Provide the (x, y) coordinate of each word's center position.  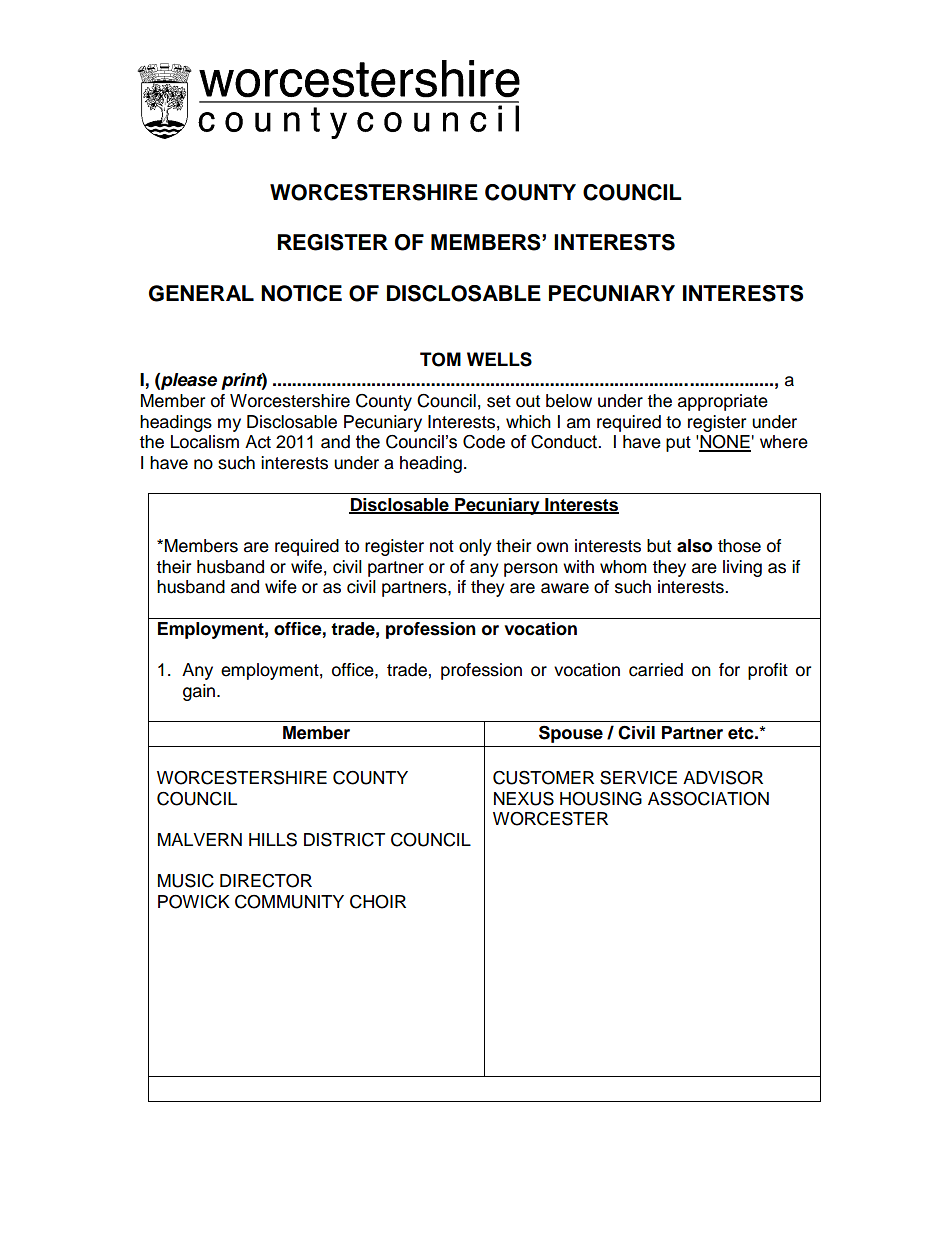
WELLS (499, 359)
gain (200, 692)
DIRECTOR (266, 881)
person (531, 570)
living (742, 568)
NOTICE (301, 293)
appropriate (723, 402)
